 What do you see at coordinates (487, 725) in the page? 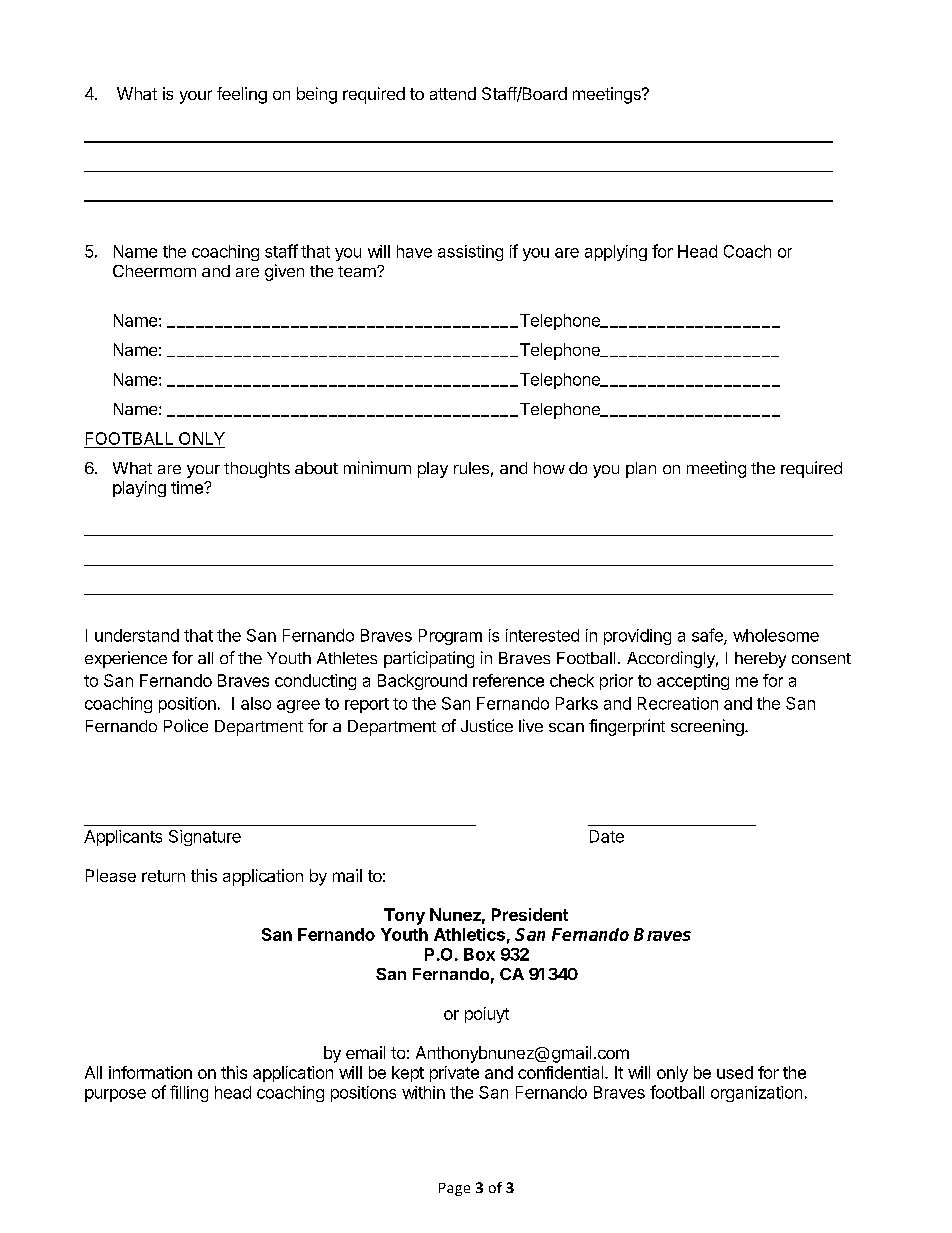
I see `Justice` at bounding box center [487, 725].
